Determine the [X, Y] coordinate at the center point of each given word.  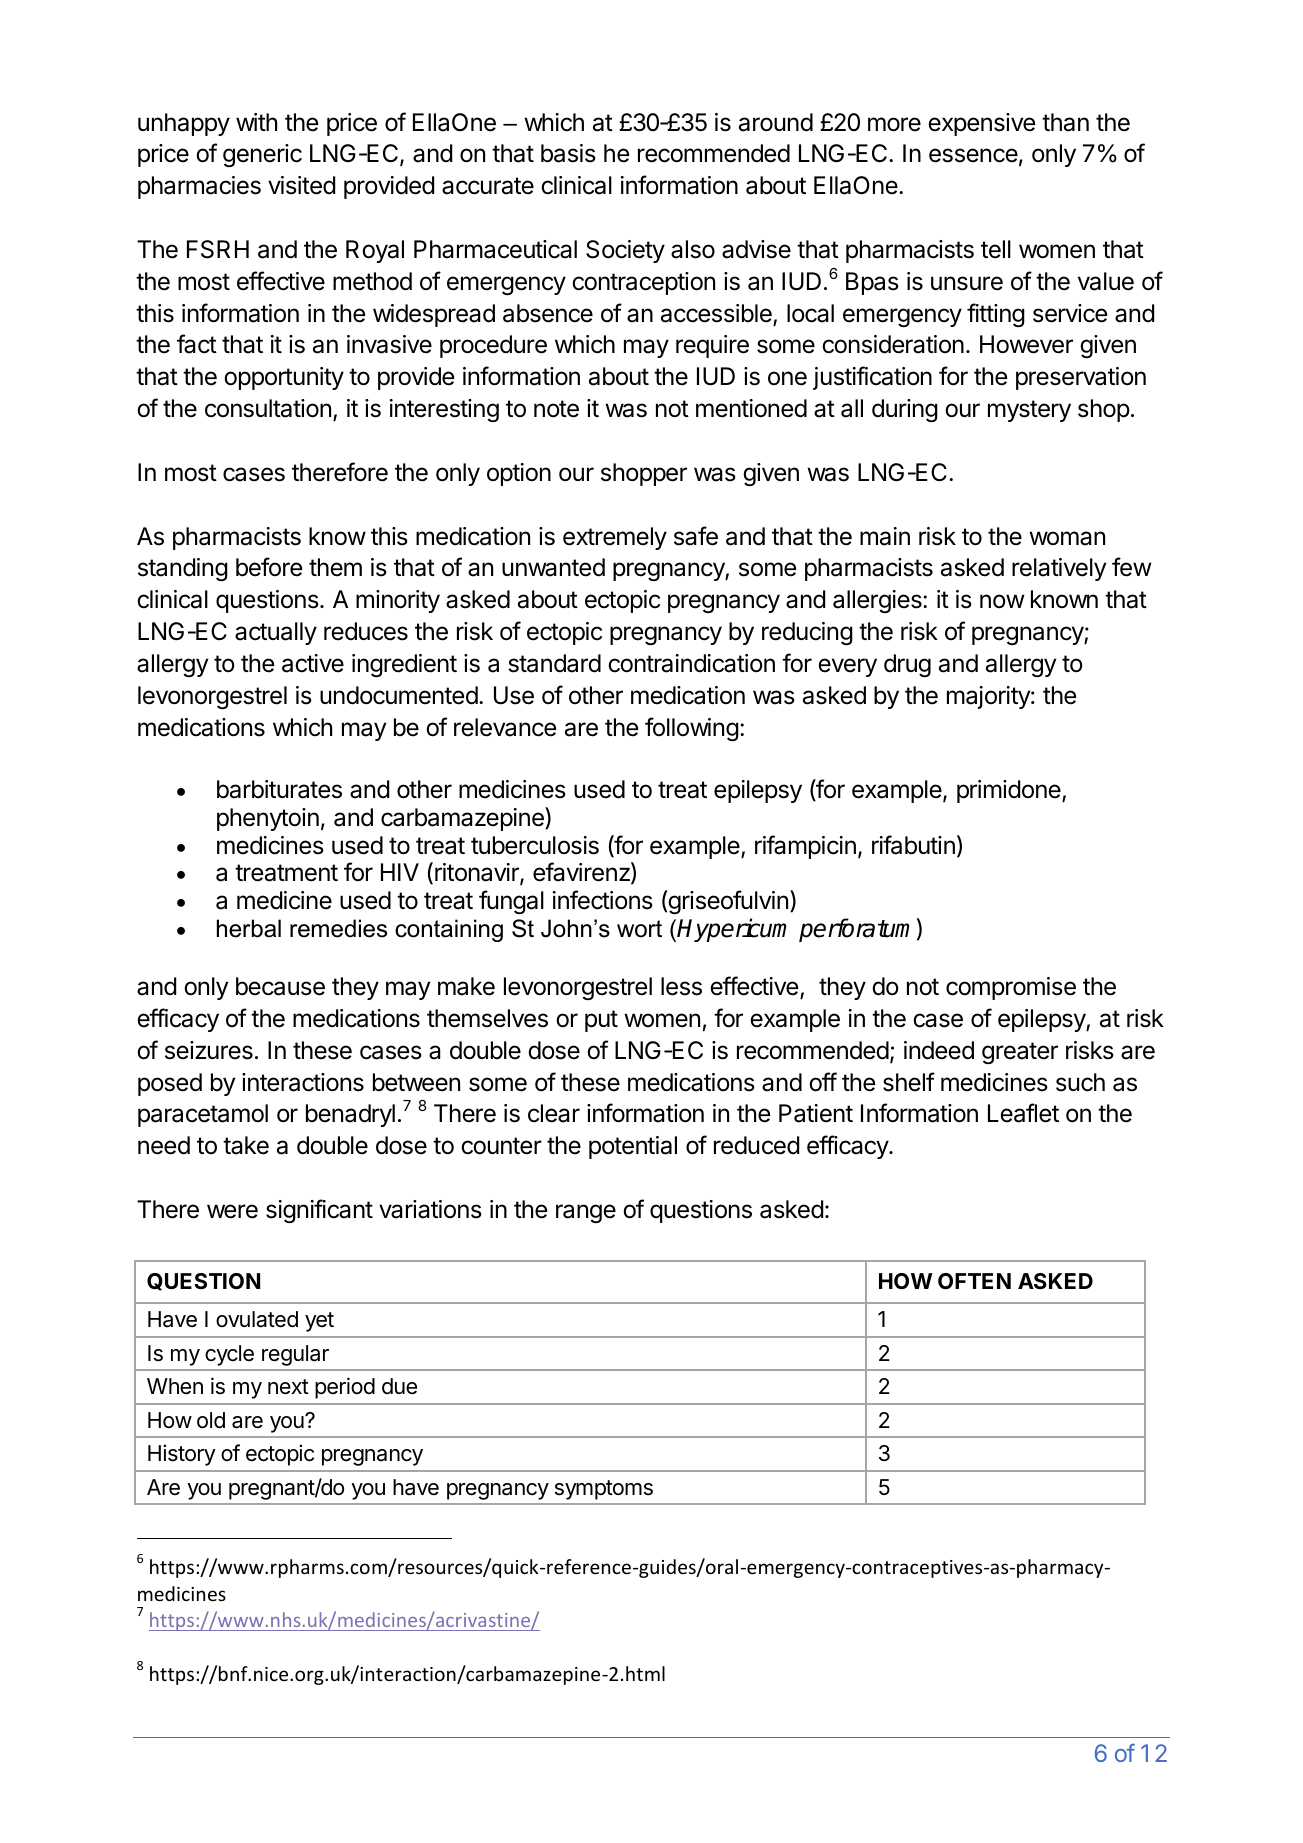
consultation [268, 408]
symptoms [604, 1490]
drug [907, 665]
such [1080, 1082]
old [211, 1420]
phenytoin [268, 819]
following [692, 729]
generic [262, 155]
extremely [615, 538]
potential [633, 1147]
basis [568, 153]
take [246, 1145]
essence [973, 155]
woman [1067, 538]
